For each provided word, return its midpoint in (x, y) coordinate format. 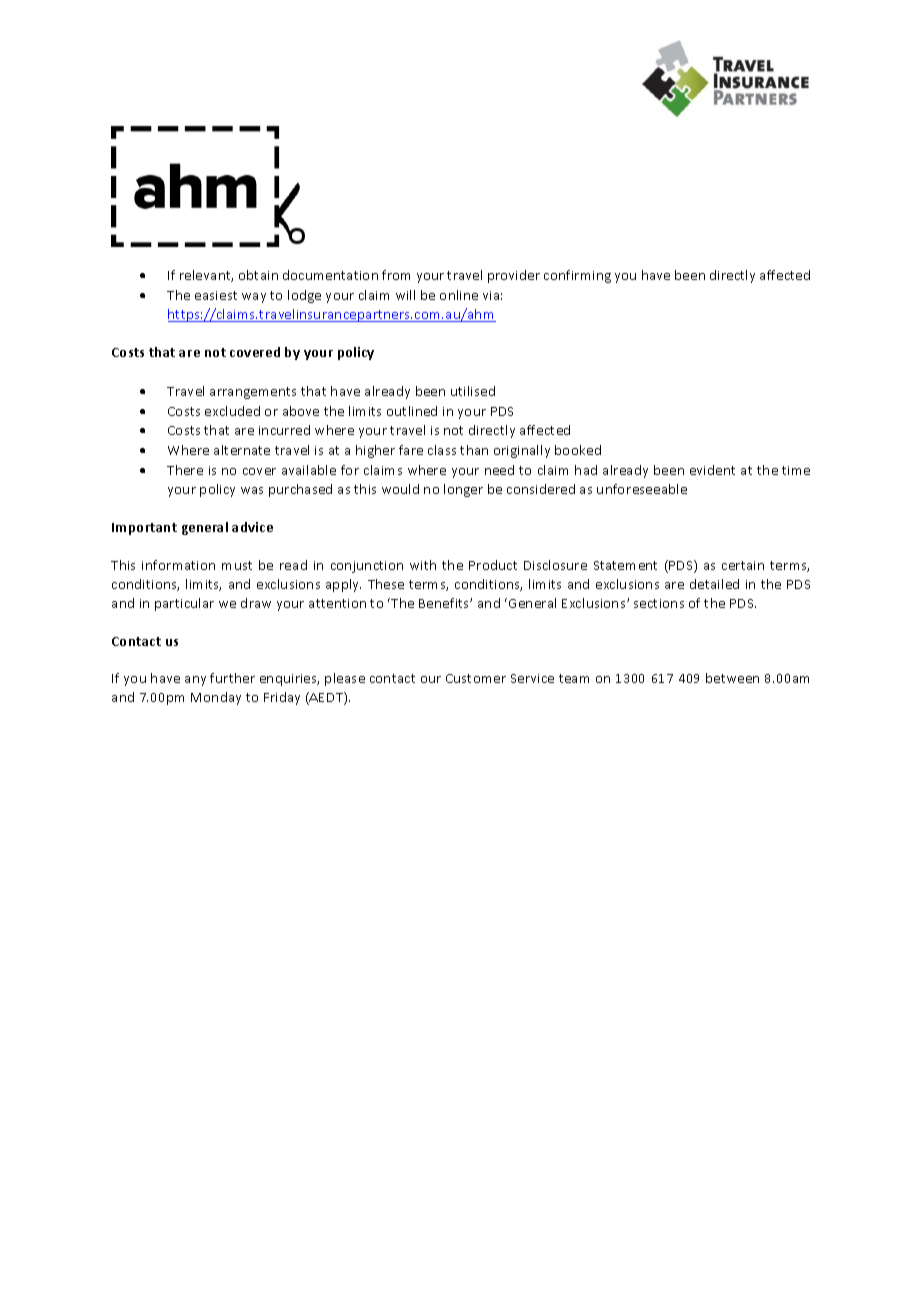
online (459, 295)
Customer (476, 678)
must (237, 565)
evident (712, 470)
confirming (577, 276)
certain (743, 565)
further (232, 678)
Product (493, 565)
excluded (232, 411)
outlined (412, 411)
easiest (216, 295)
